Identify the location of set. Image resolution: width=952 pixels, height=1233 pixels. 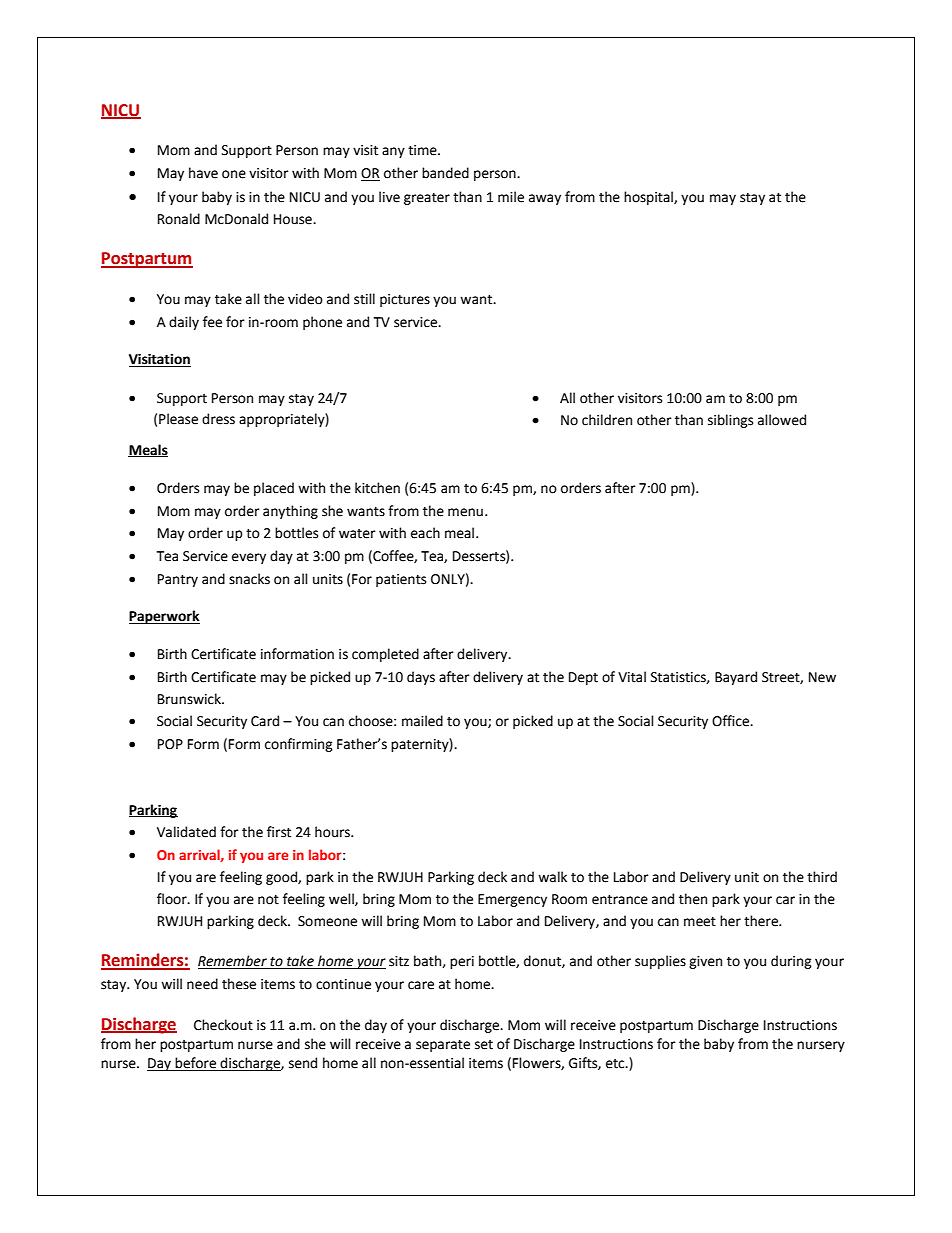
(484, 1045).
